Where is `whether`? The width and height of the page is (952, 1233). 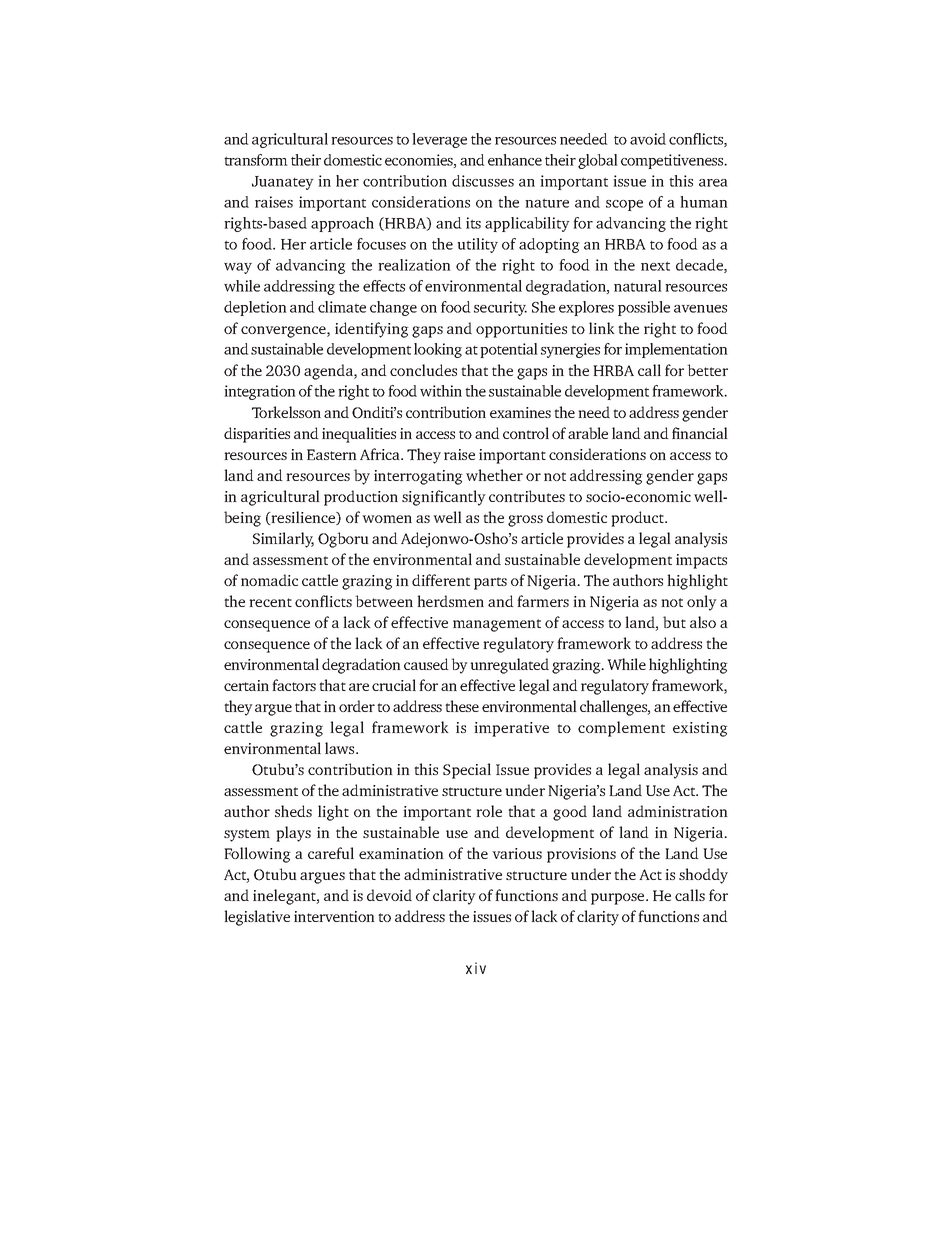
whether is located at coordinates (494, 475).
